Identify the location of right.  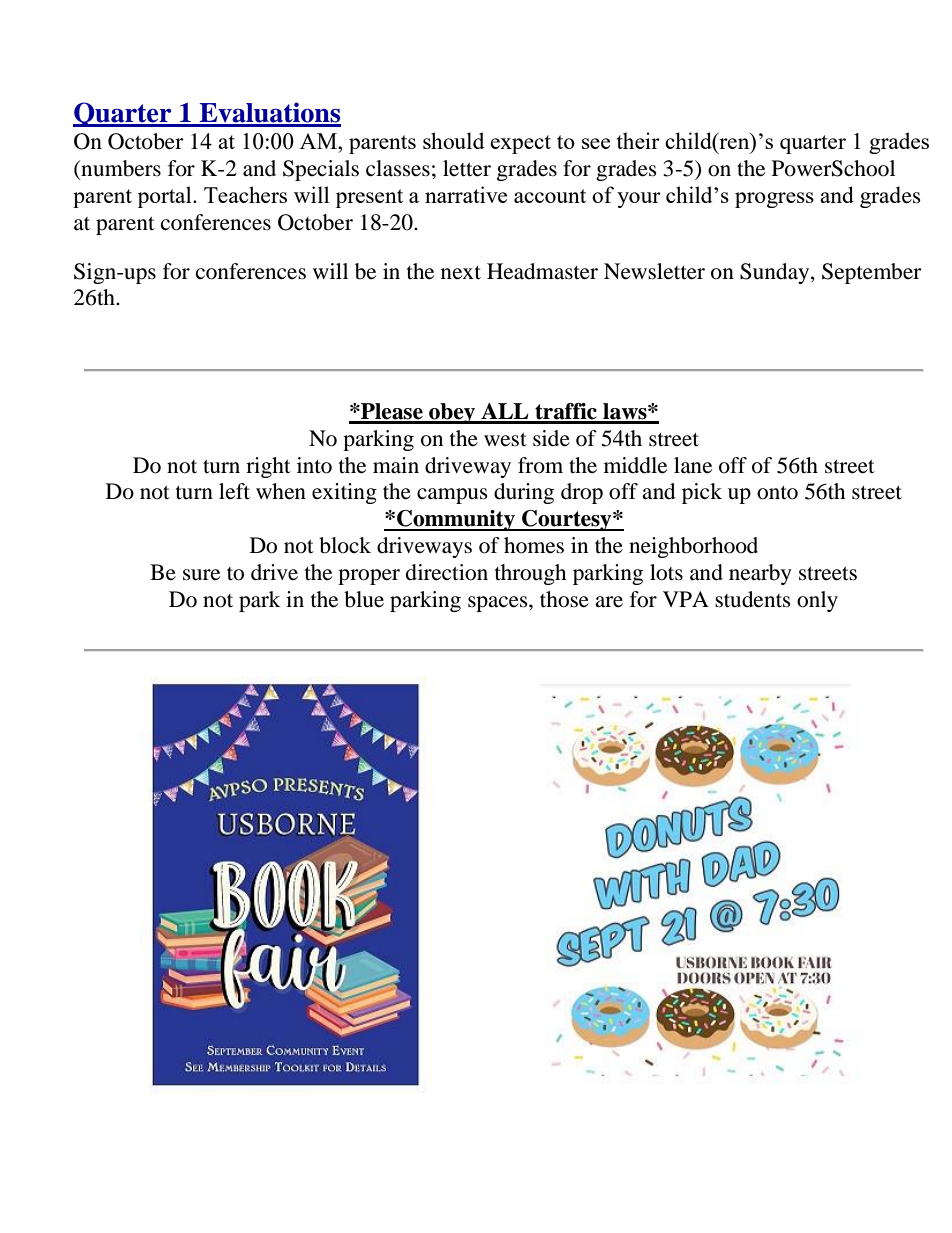
(268, 467).
